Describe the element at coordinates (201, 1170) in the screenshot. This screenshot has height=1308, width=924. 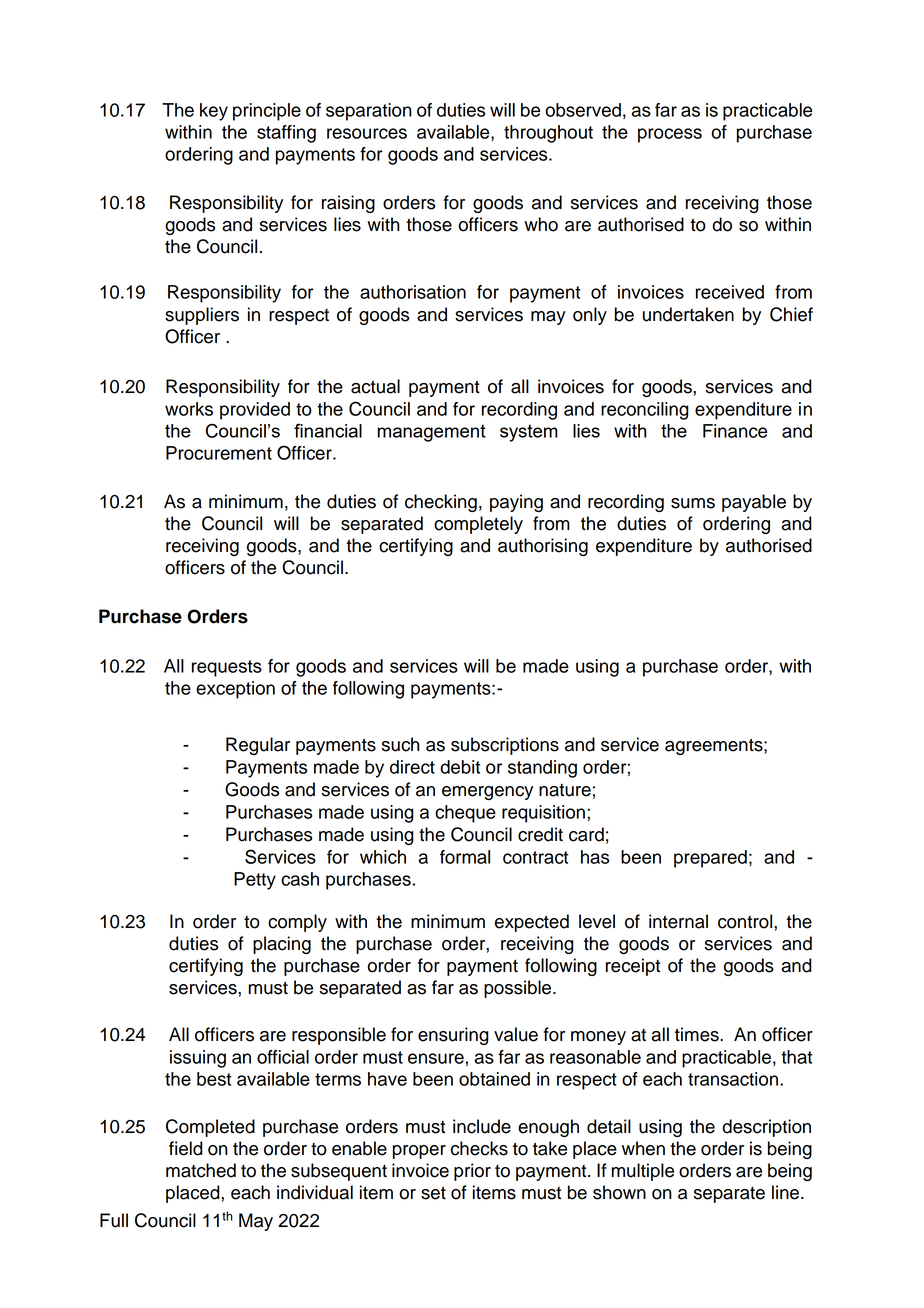
I see `matched` at that location.
